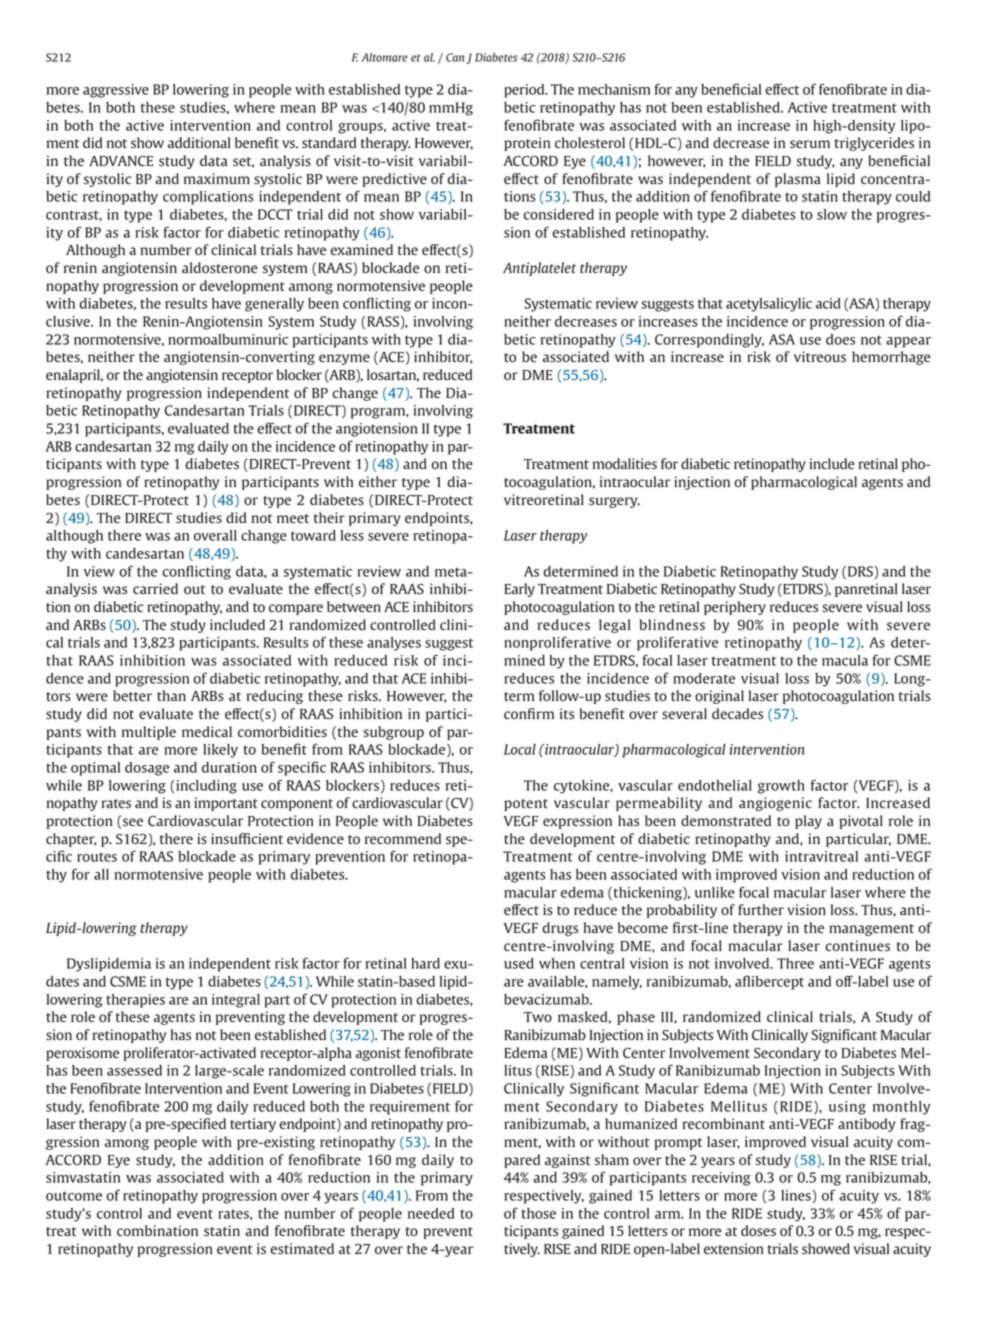 The height and width of the document is (1333, 996). Describe the element at coordinates (810, 144) in the document. I see `serum` at that location.
